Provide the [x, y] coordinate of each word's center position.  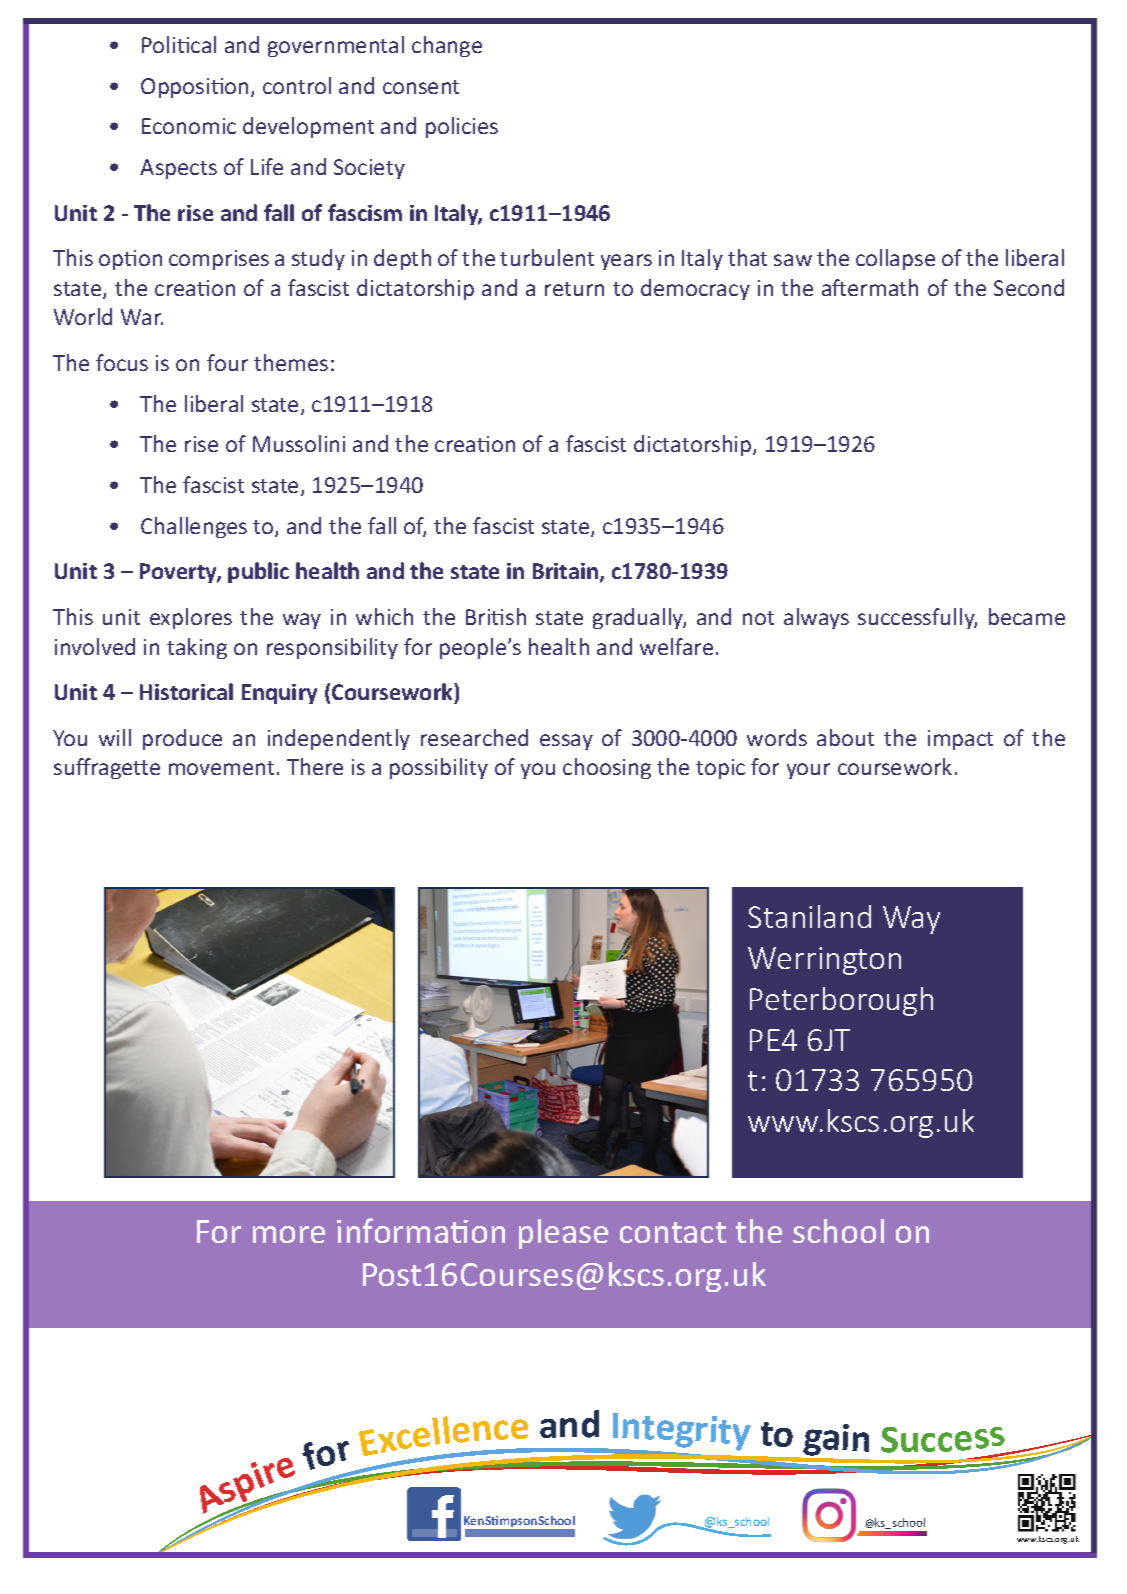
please [563, 1234]
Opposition [194, 88]
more [289, 1234]
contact [673, 1232]
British [496, 616]
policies [462, 127]
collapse [895, 259]
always [816, 618]
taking [197, 648]
